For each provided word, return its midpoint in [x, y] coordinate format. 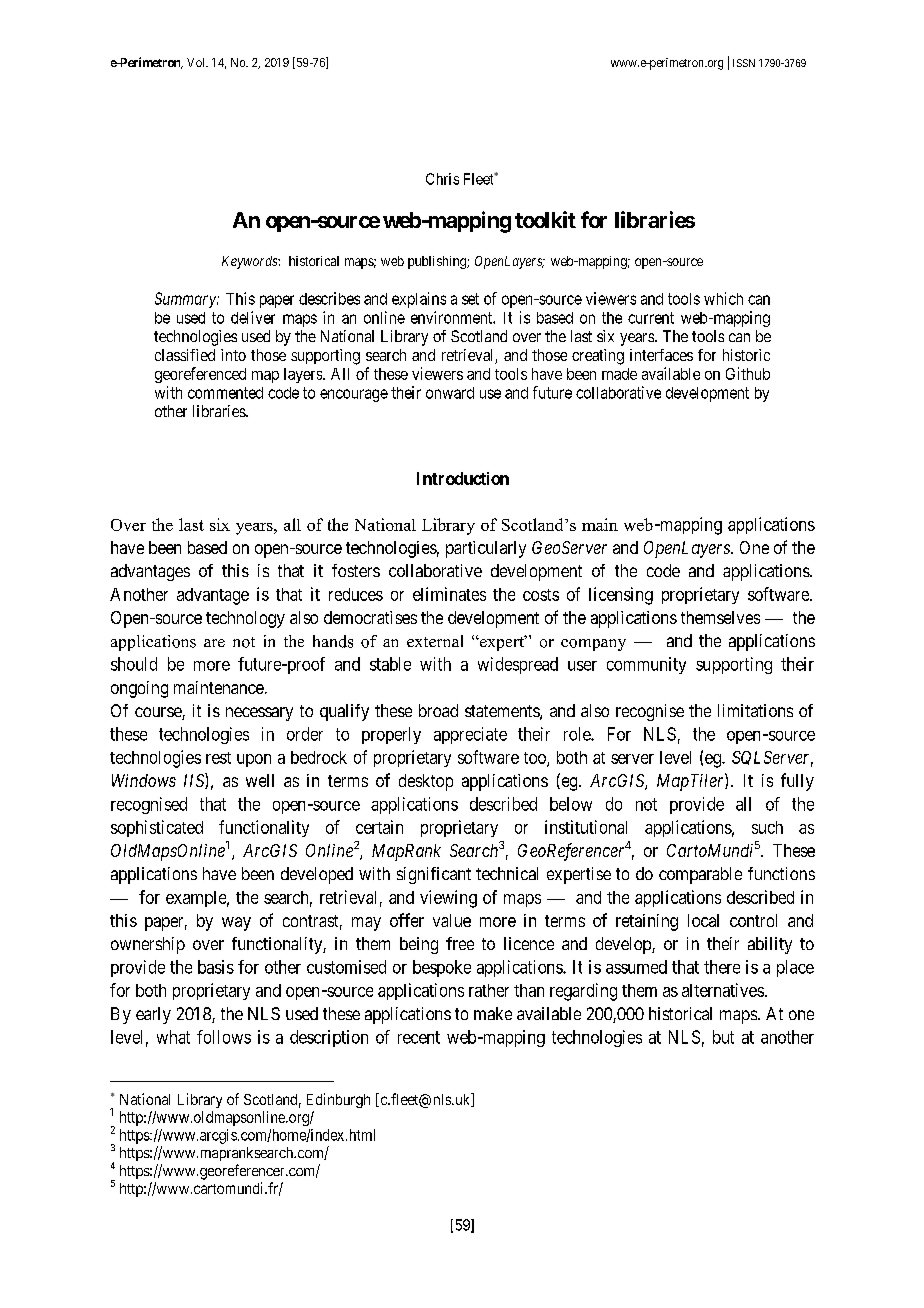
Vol [197, 62]
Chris [442, 179]
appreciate [470, 735]
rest [218, 758]
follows [224, 1037]
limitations [755, 710]
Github [748, 373]
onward [450, 393]
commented [225, 393]
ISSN [744, 63]
